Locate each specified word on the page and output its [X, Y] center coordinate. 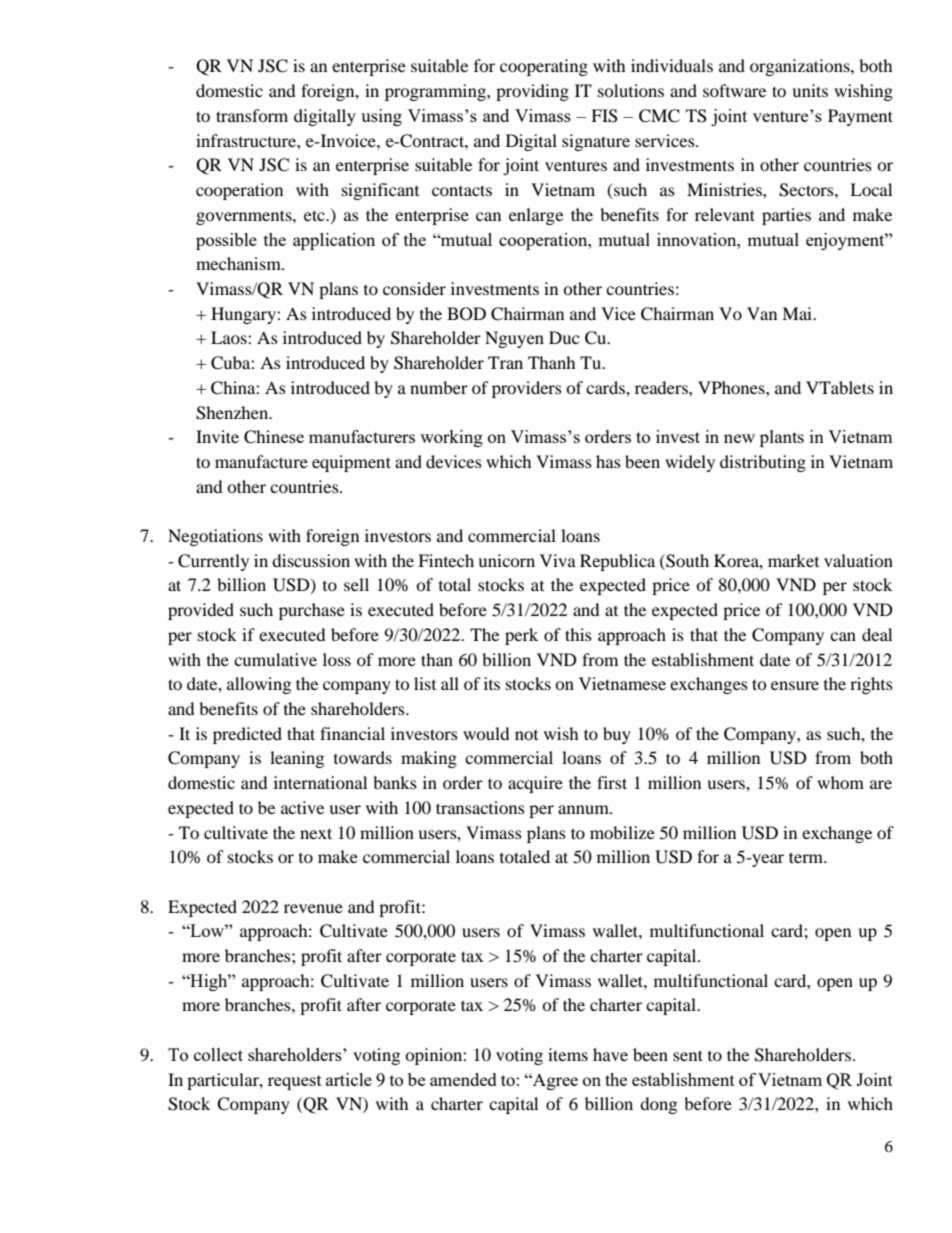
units [810, 90]
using [381, 117]
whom [840, 782]
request [295, 1082]
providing [532, 92]
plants [782, 438]
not [526, 735]
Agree [554, 1081]
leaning [297, 759]
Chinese [274, 437]
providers [527, 389]
